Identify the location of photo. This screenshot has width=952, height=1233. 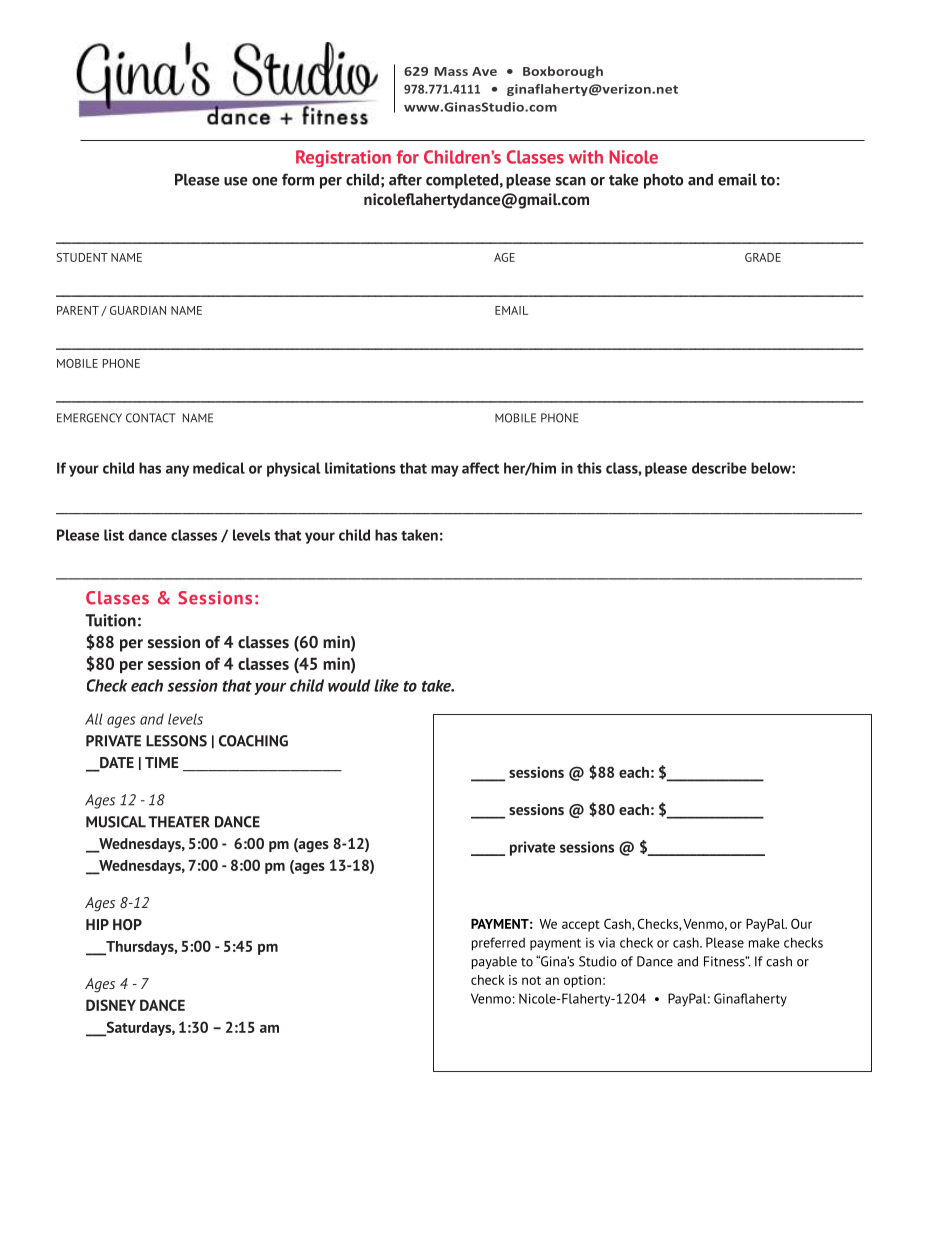
(663, 181).
